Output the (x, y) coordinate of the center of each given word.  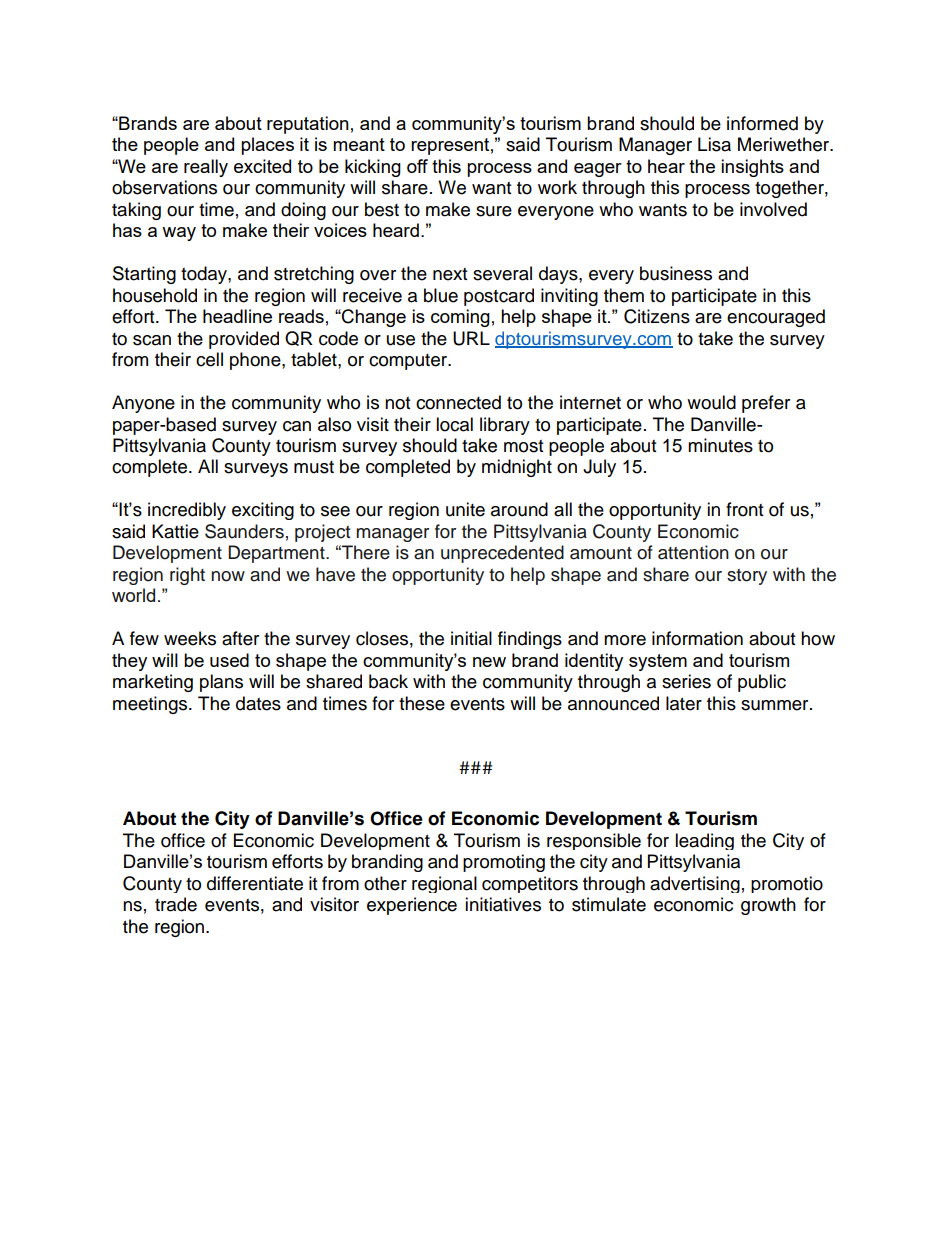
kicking (373, 168)
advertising (695, 884)
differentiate (255, 883)
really (206, 168)
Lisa (714, 144)
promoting (504, 863)
